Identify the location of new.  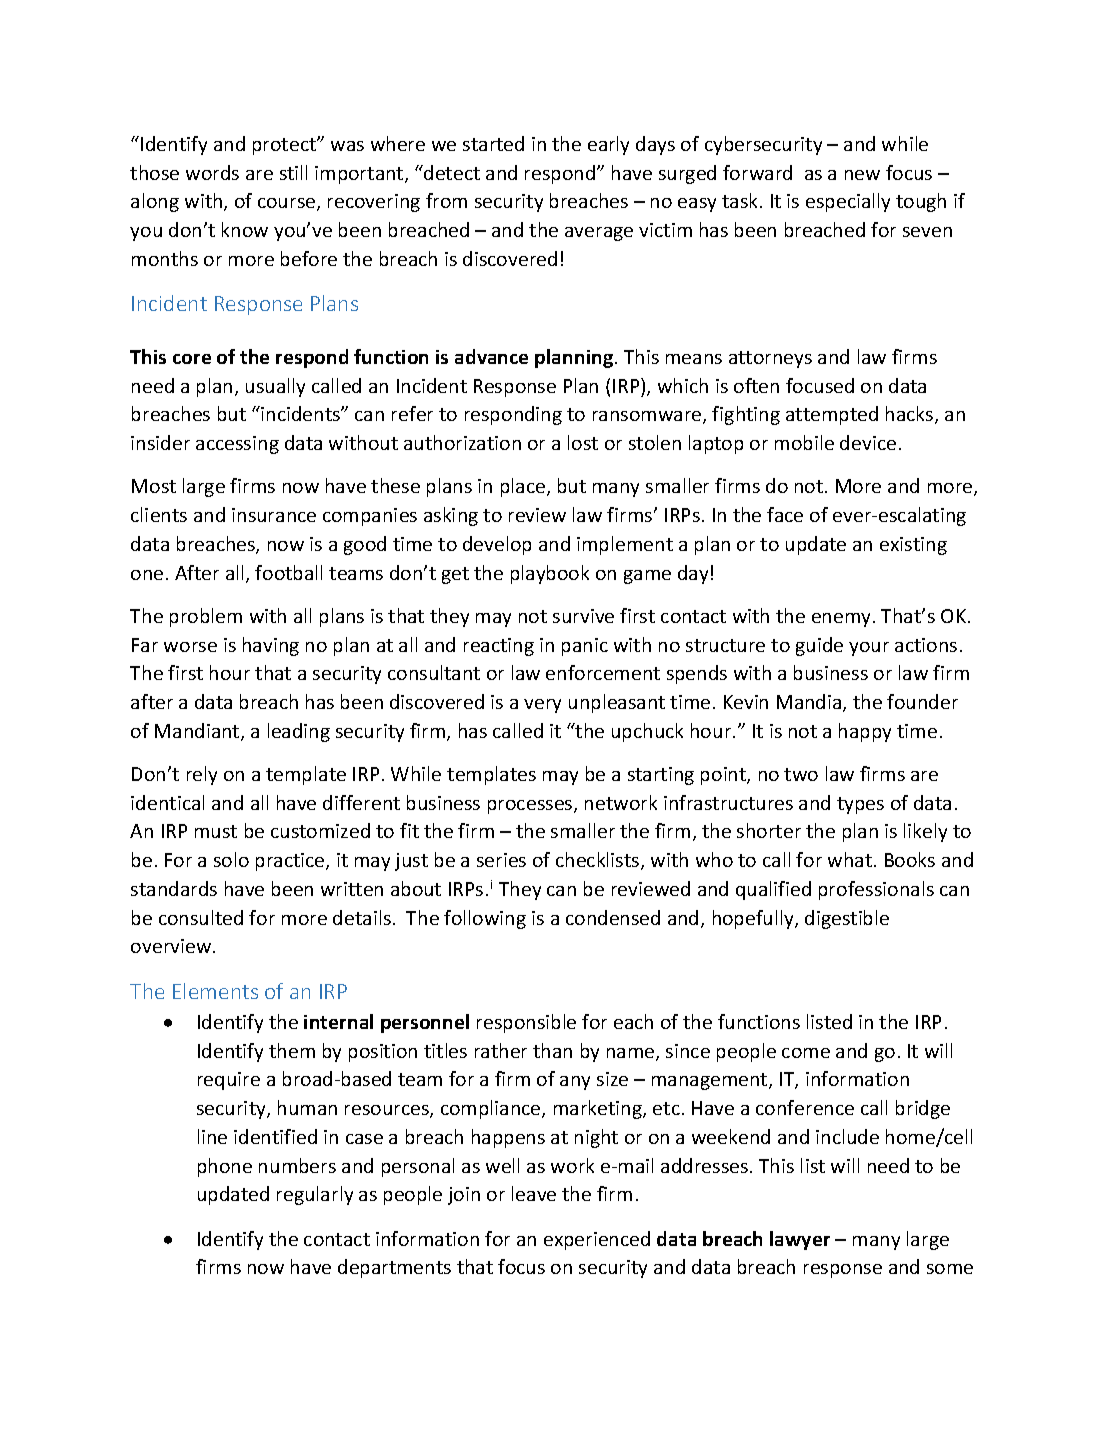
(862, 175).
